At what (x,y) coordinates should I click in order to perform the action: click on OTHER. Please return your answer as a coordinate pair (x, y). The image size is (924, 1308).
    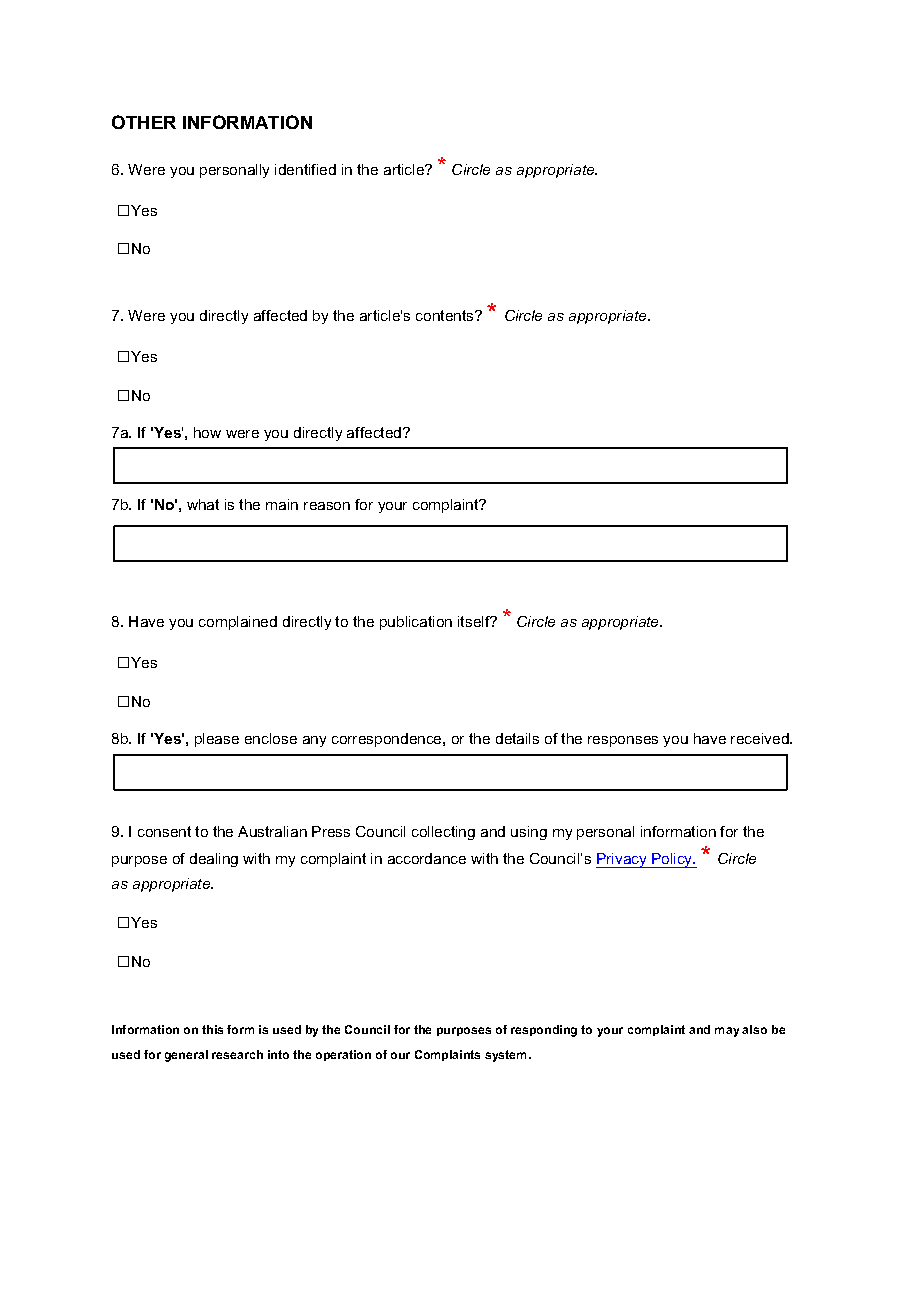
    Looking at the image, I should click on (144, 122).
